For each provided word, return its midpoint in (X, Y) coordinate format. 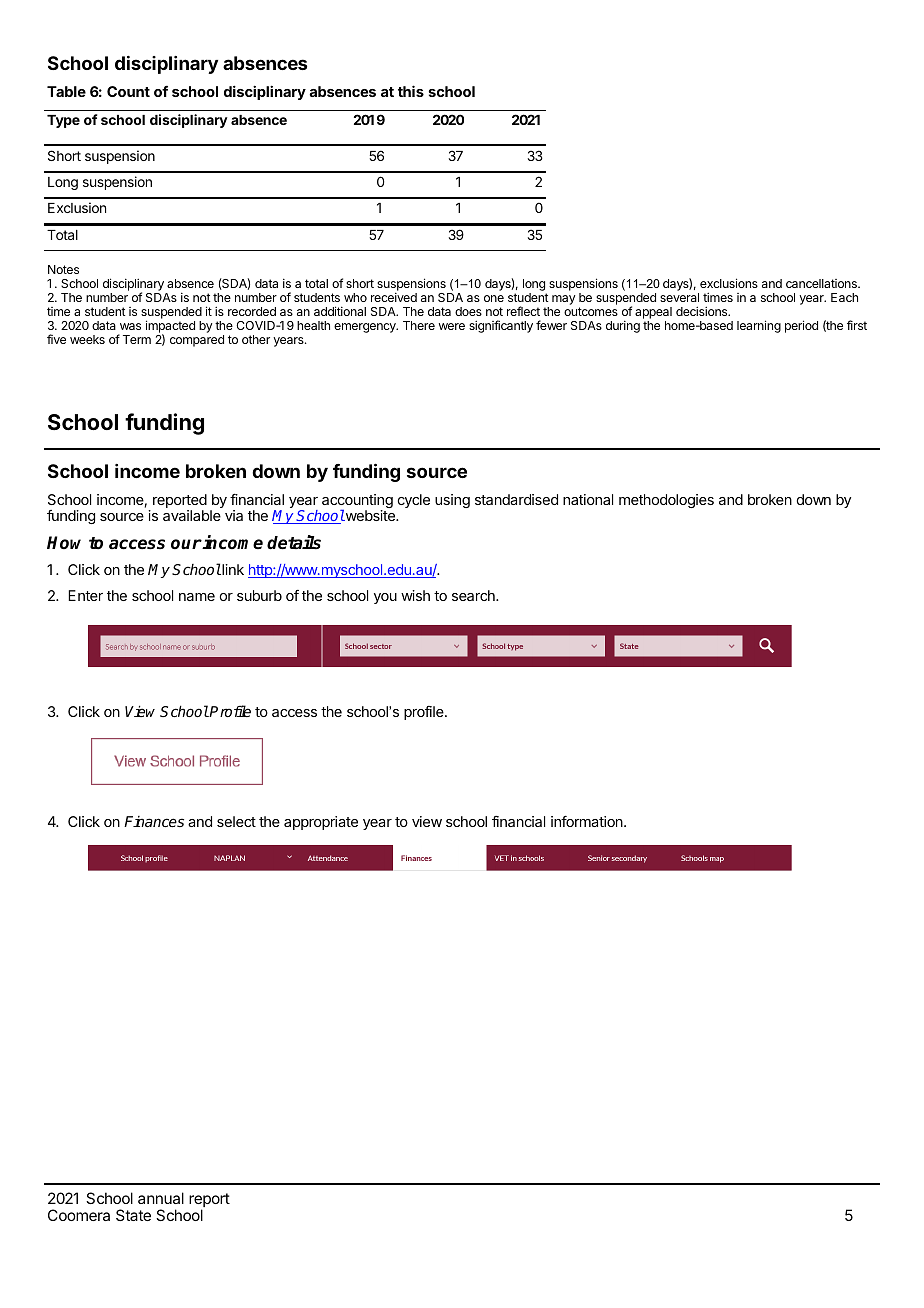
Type (63, 121)
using (452, 501)
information (588, 821)
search (474, 595)
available (192, 515)
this (411, 91)
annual (161, 1198)
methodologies (666, 501)
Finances (154, 821)
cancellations (822, 283)
